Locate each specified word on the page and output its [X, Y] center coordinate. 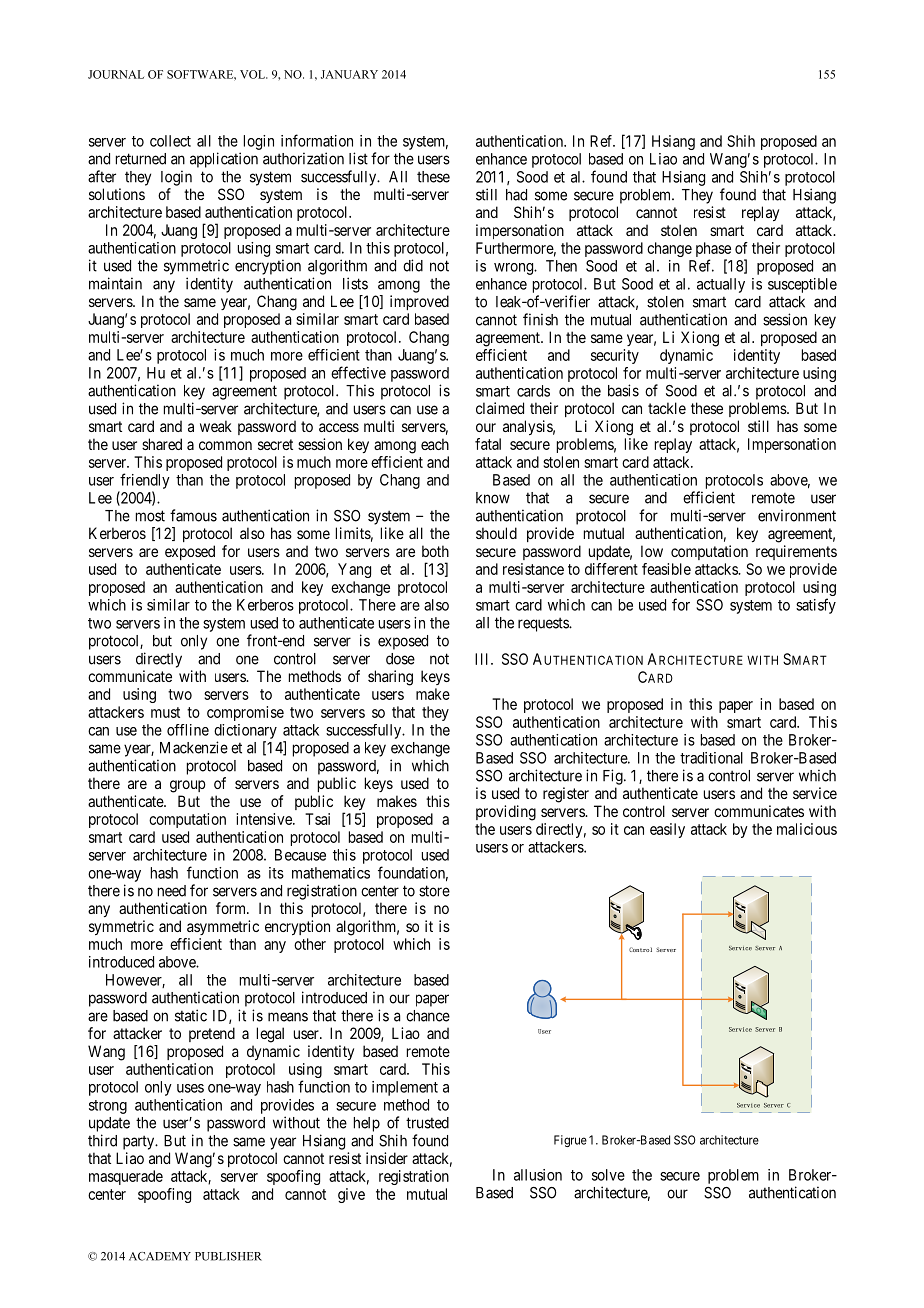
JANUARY [349, 74]
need [172, 891]
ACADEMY [160, 1256]
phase [713, 251]
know [493, 498]
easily [667, 830]
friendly [145, 481]
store [434, 891]
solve [608, 1175]
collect [170, 141]
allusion [538, 1175]
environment [797, 515]
